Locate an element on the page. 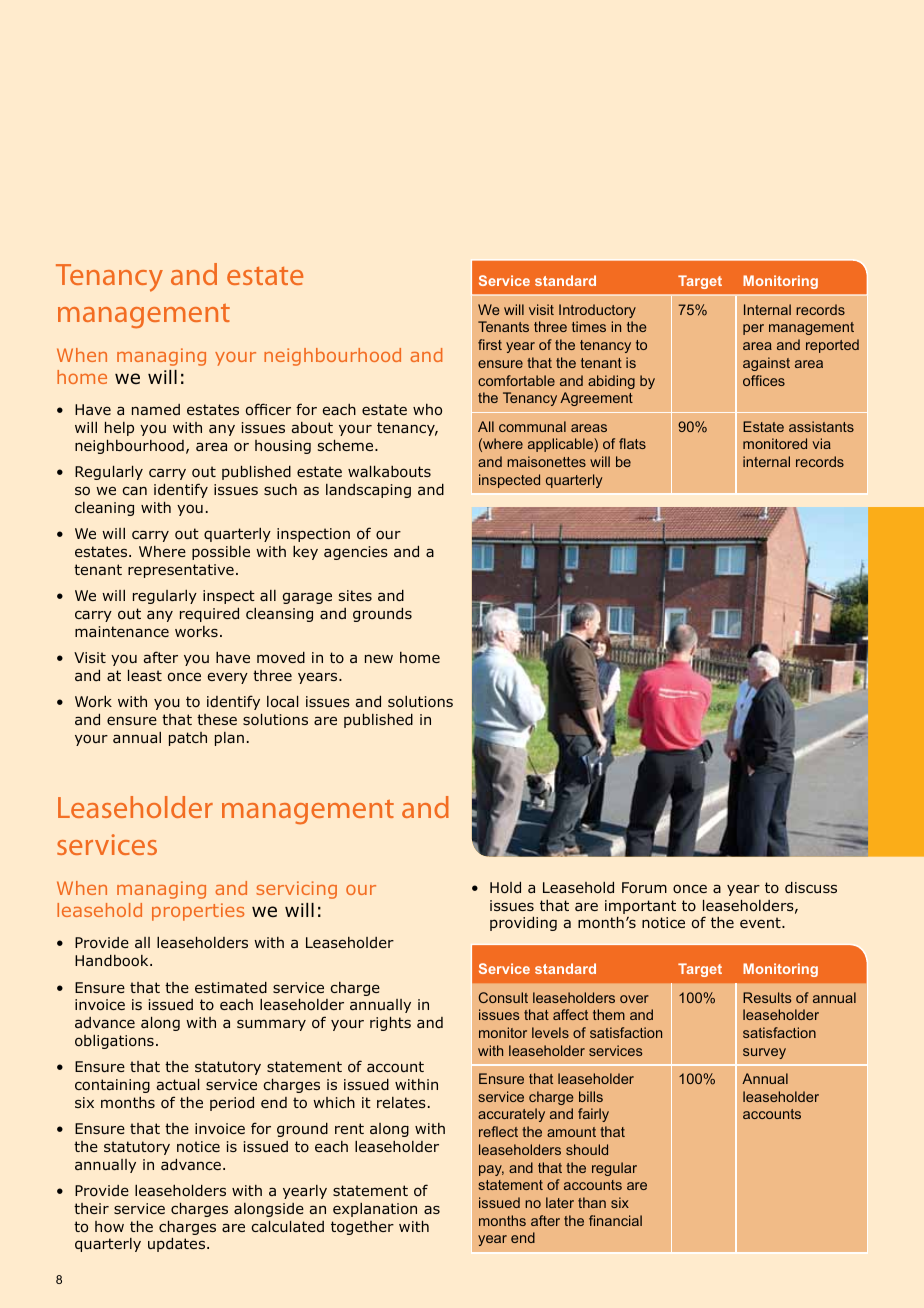 The width and height of the image is (924, 1308). patch is located at coordinates (188, 739).
